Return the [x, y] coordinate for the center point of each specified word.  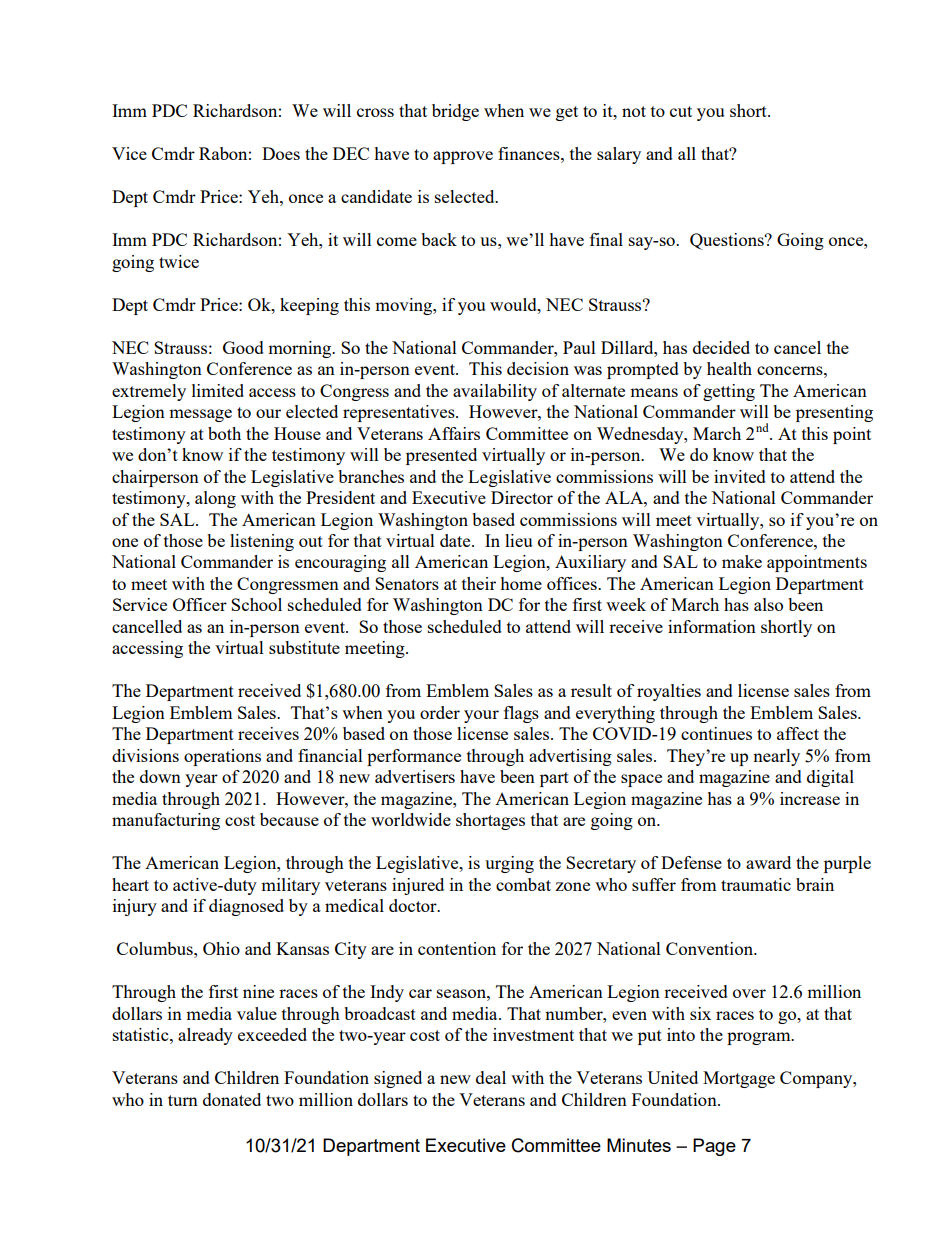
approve [463, 157]
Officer [200, 604]
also [768, 604]
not [634, 111]
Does [281, 153]
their [479, 583]
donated [232, 1099]
